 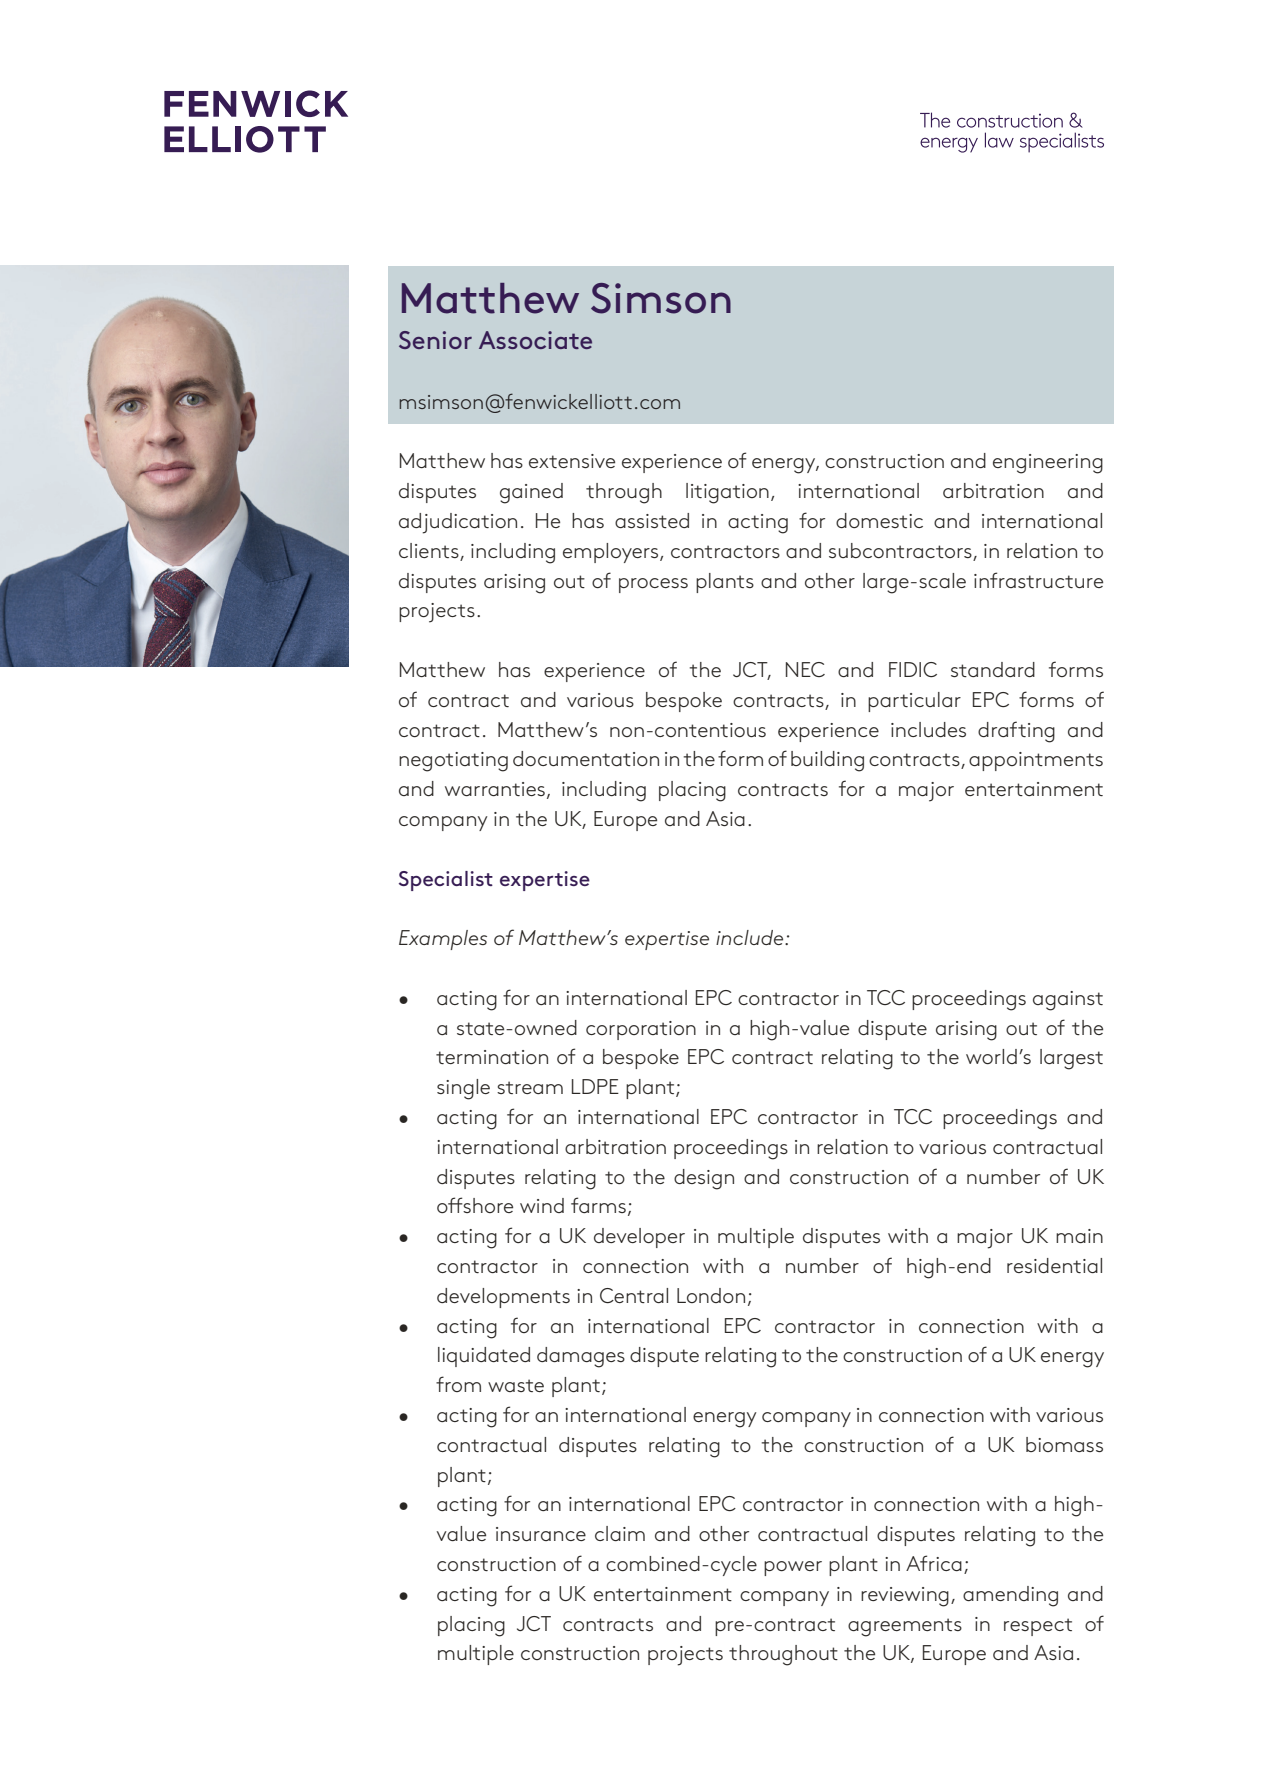 I want to click on litigation, so click(x=727, y=493).
